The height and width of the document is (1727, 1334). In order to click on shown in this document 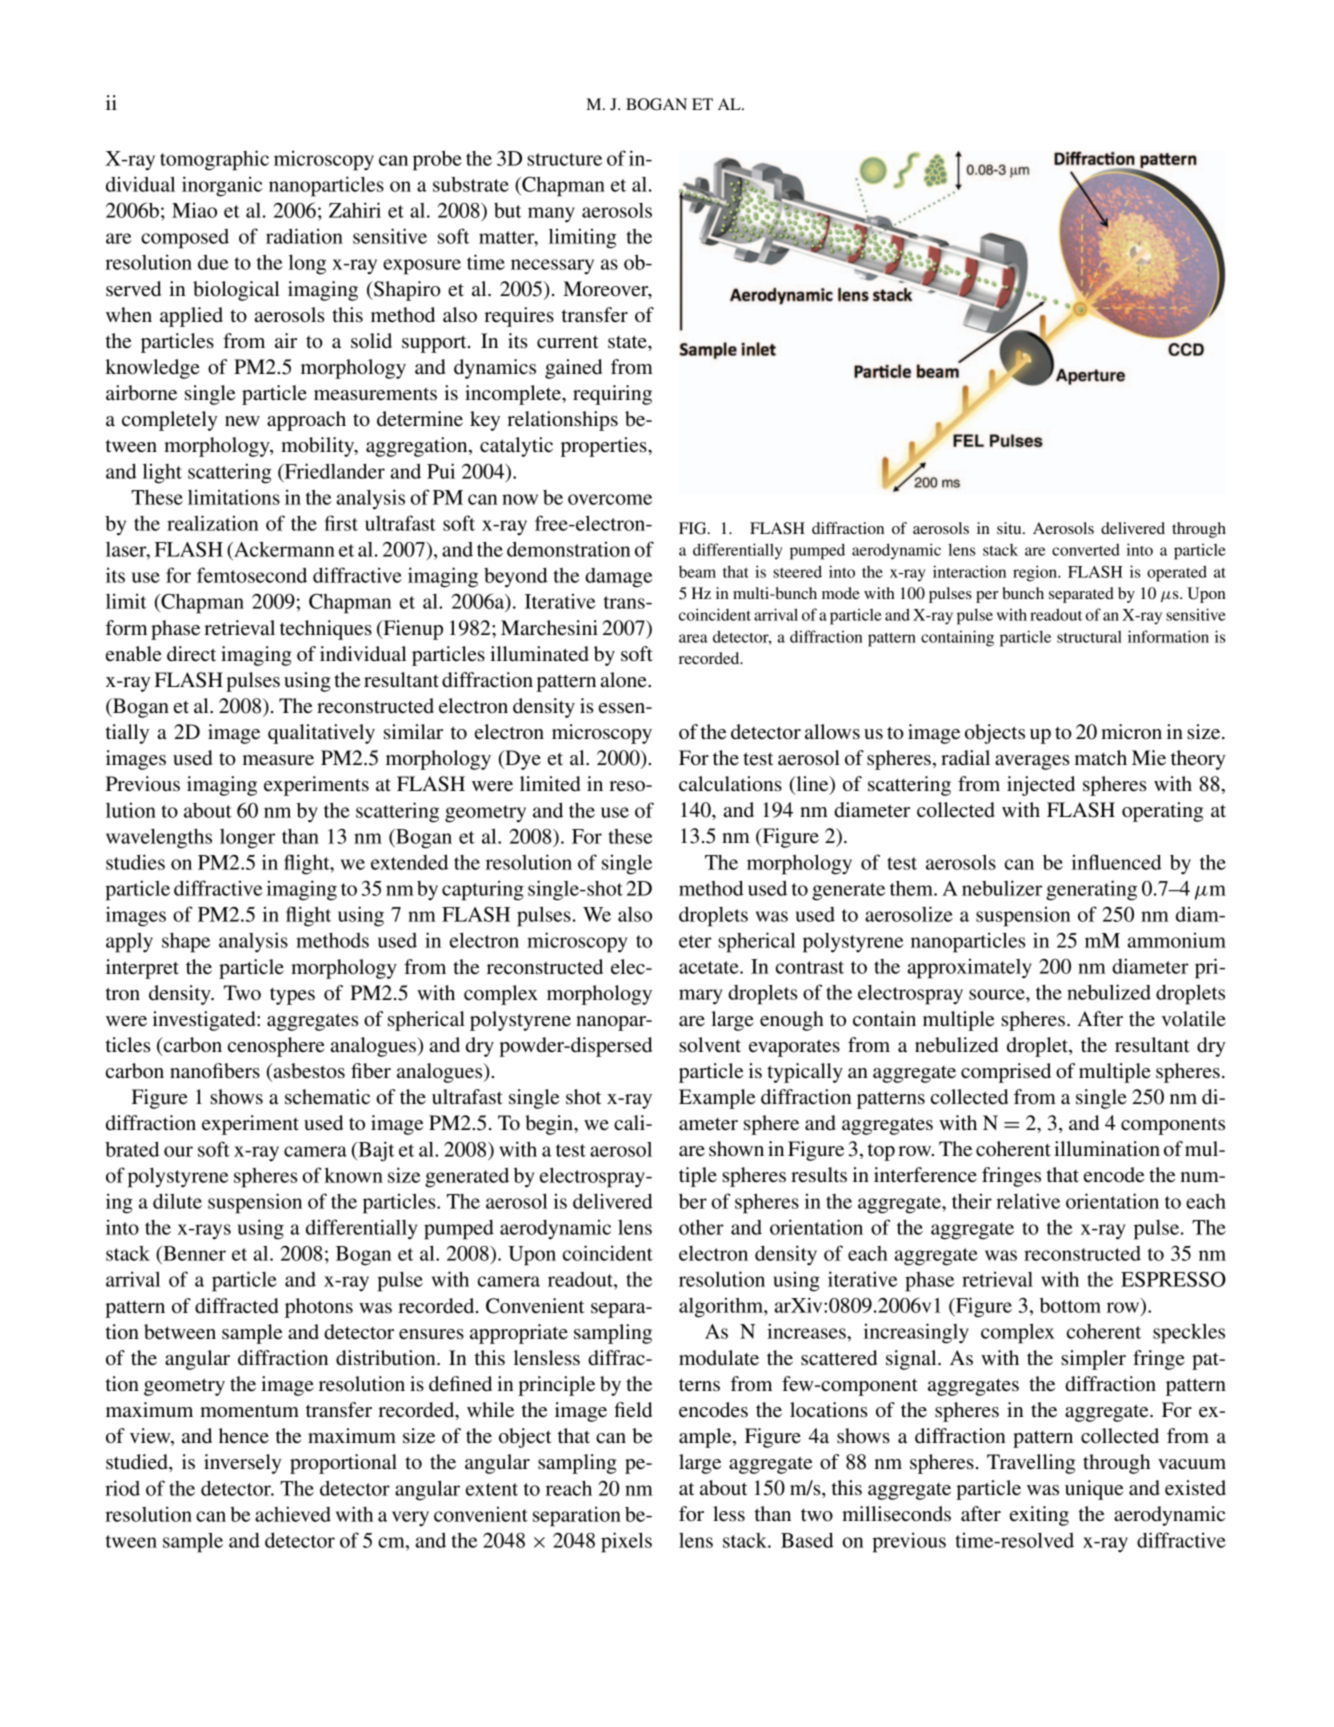, I will do `click(736, 1149)`.
